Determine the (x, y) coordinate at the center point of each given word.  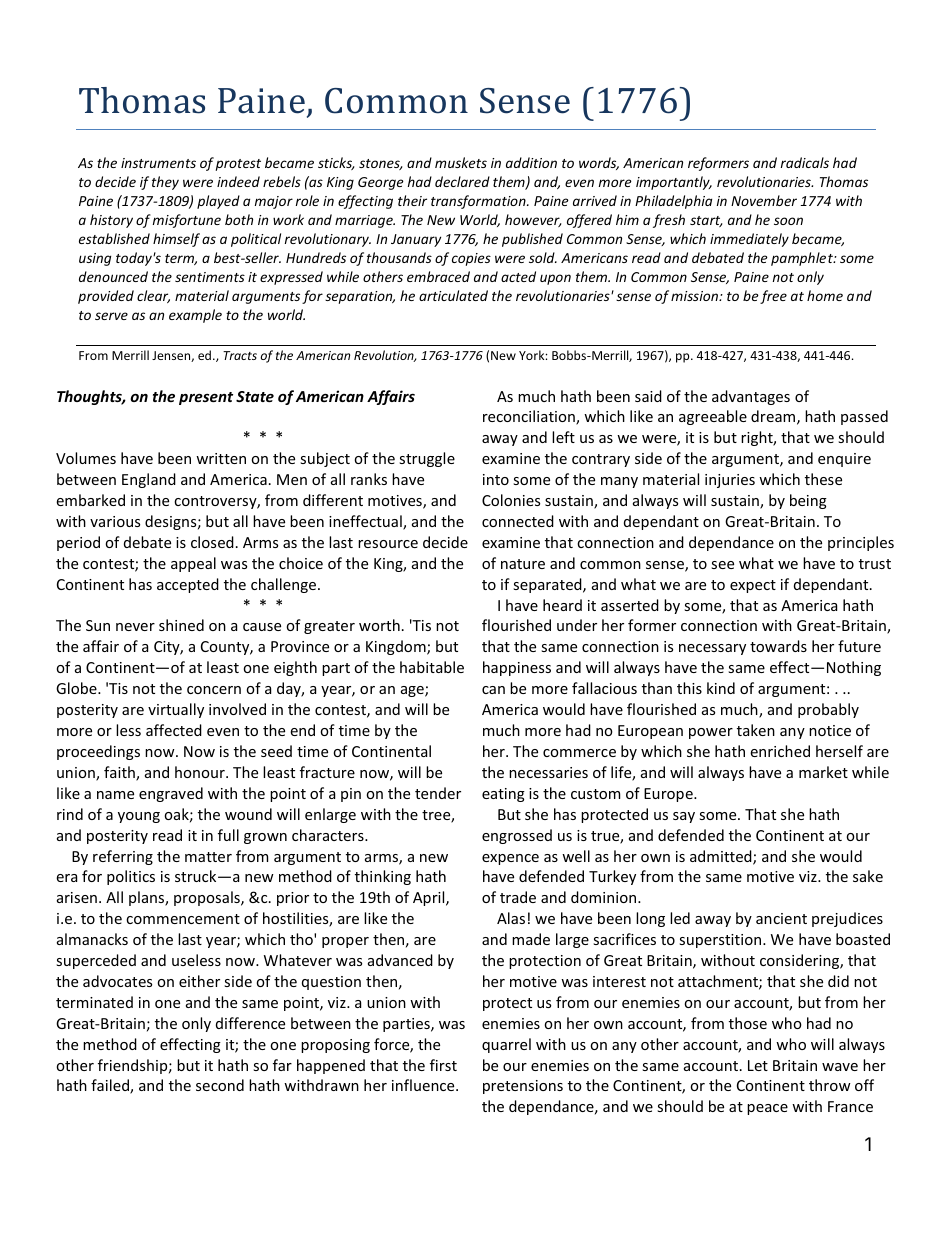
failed (111, 1086)
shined (181, 625)
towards (778, 646)
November (764, 200)
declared (462, 181)
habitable (432, 667)
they (165, 183)
